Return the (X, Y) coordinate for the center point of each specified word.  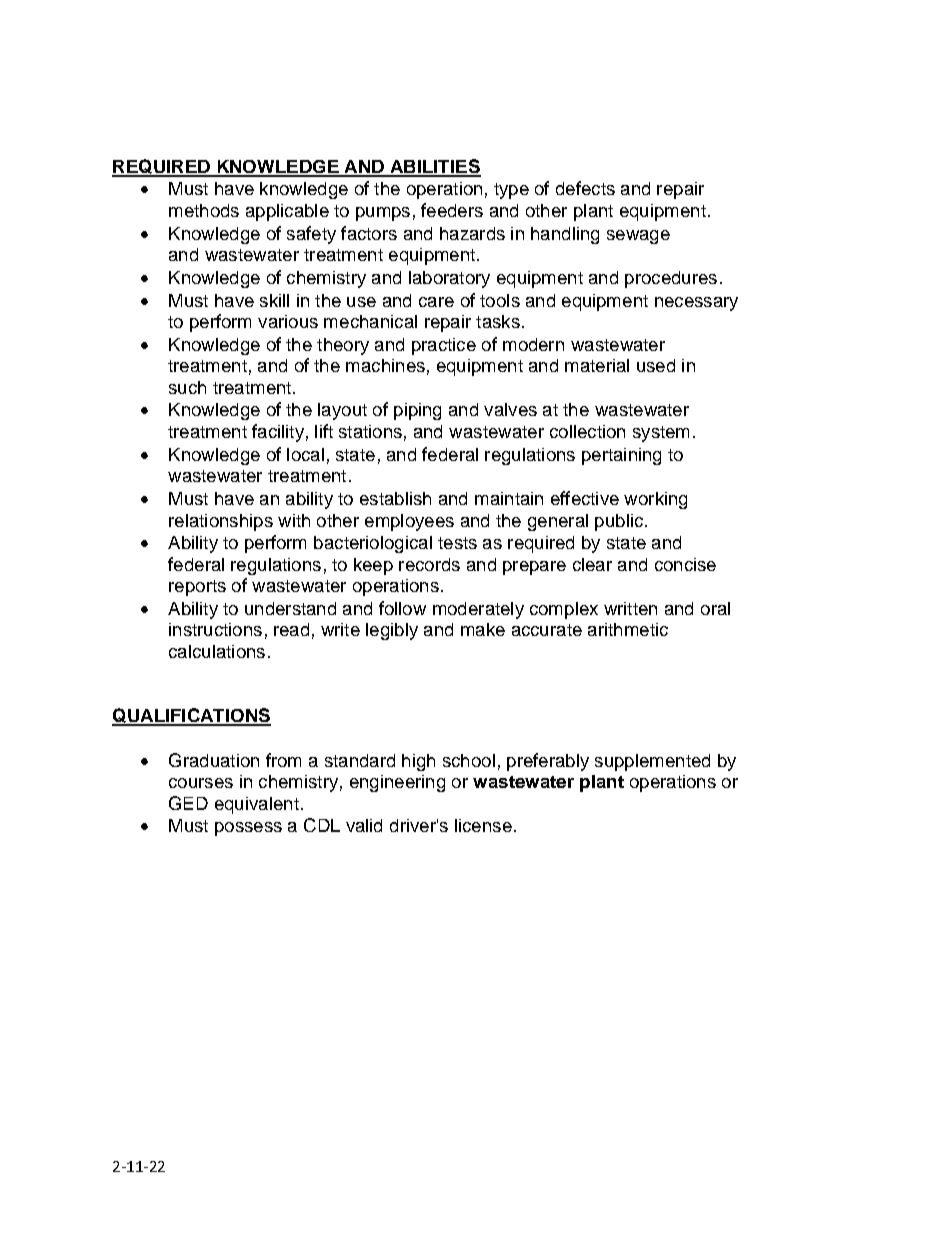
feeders (452, 210)
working (655, 500)
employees (409, 522)
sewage (638, 237)
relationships (221, 522)
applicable (287, 212)
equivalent (257, 805)
